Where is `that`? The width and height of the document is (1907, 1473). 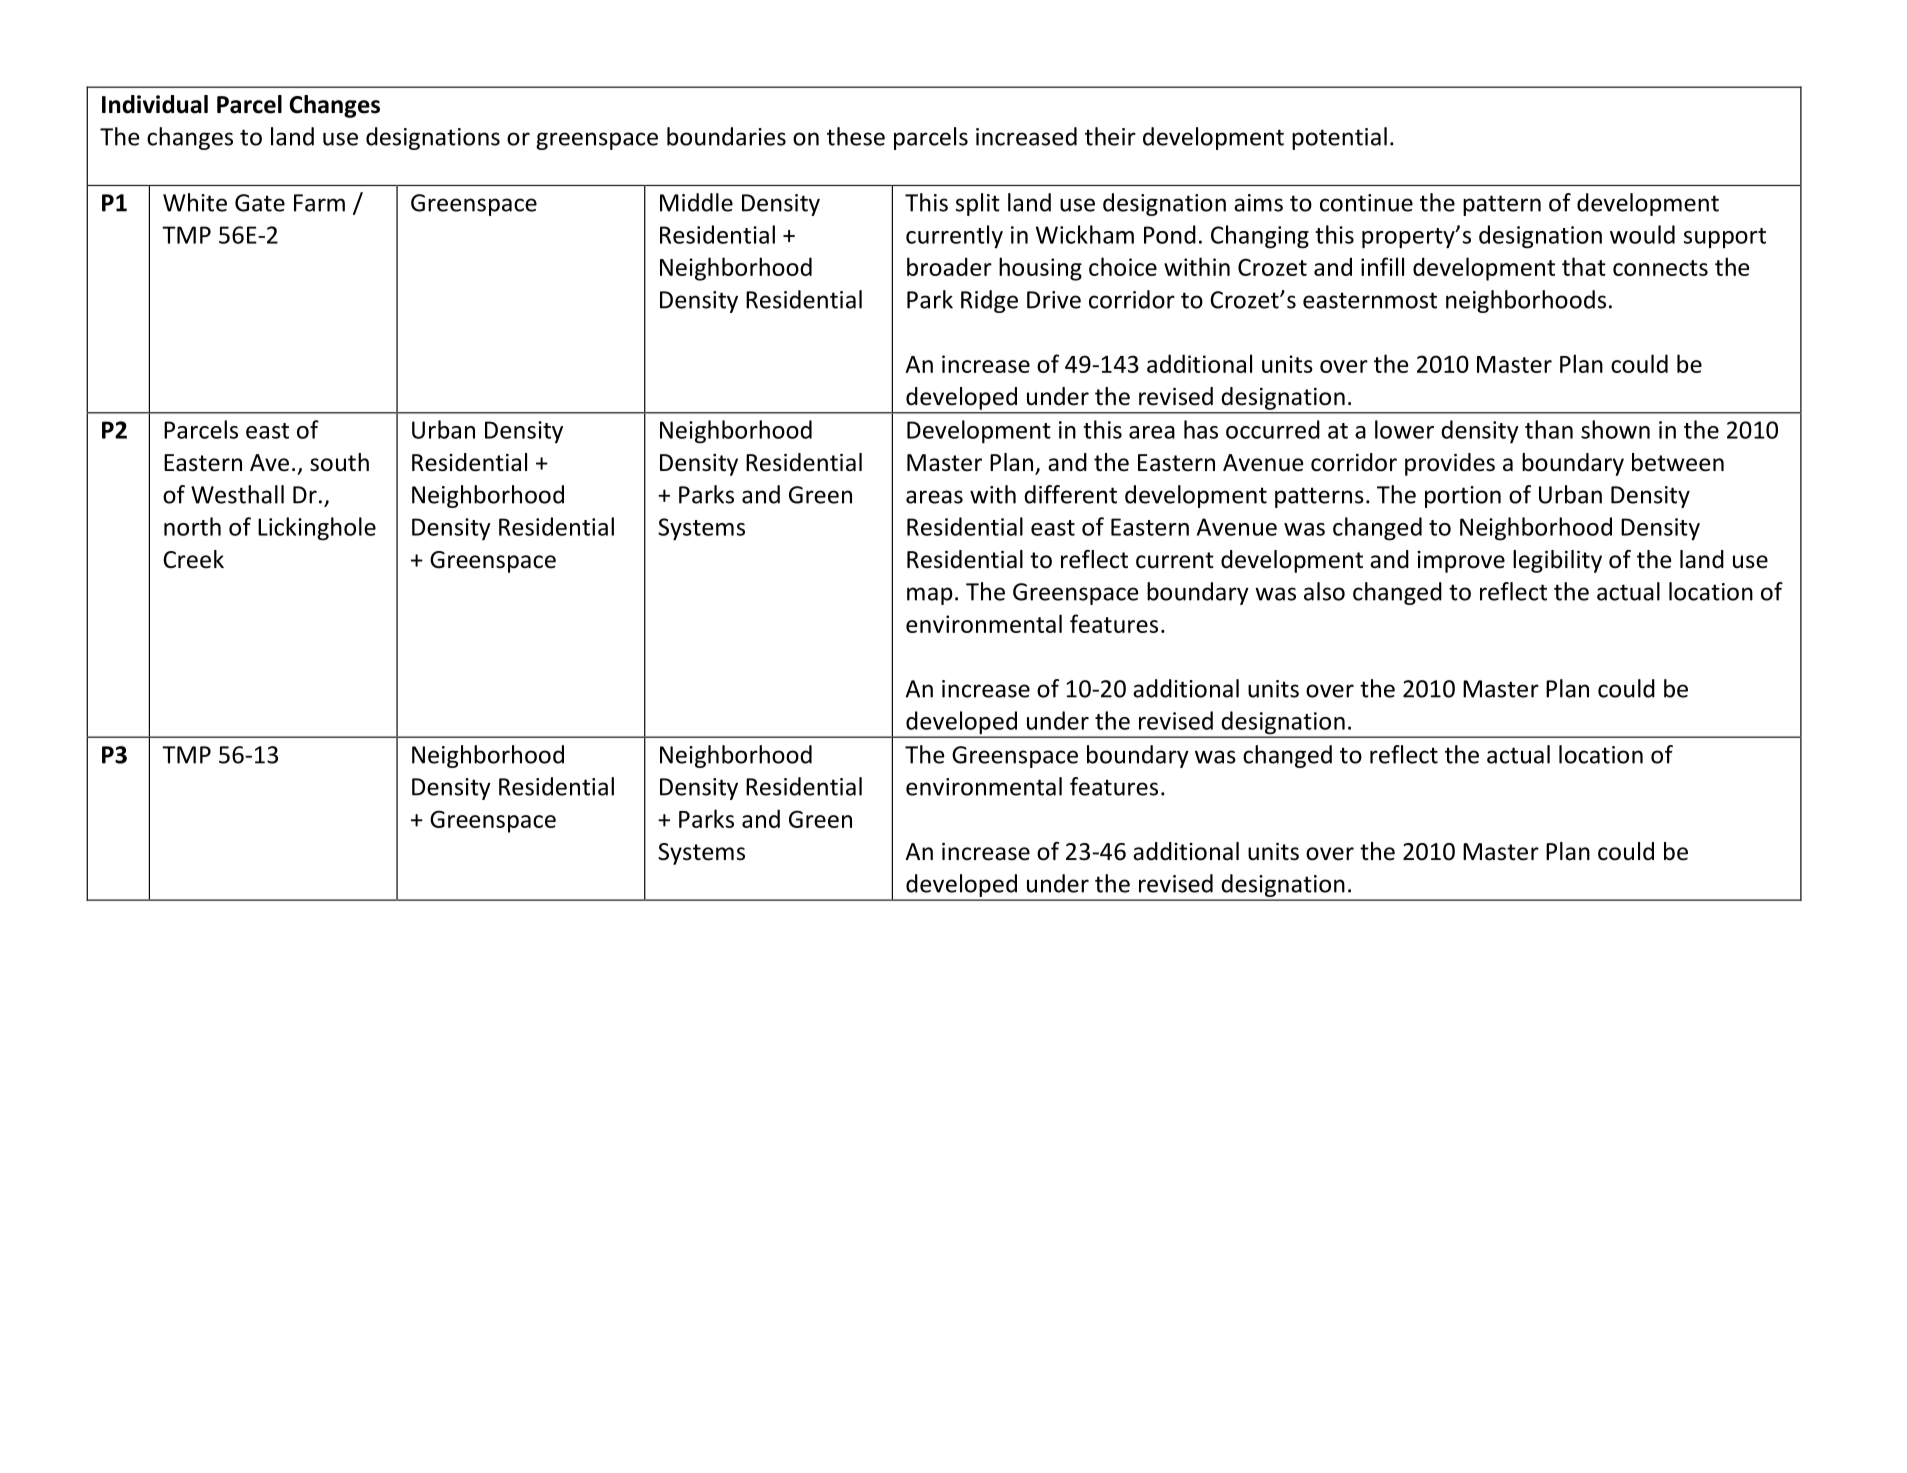
that is located at coordinates (1584, 266).
